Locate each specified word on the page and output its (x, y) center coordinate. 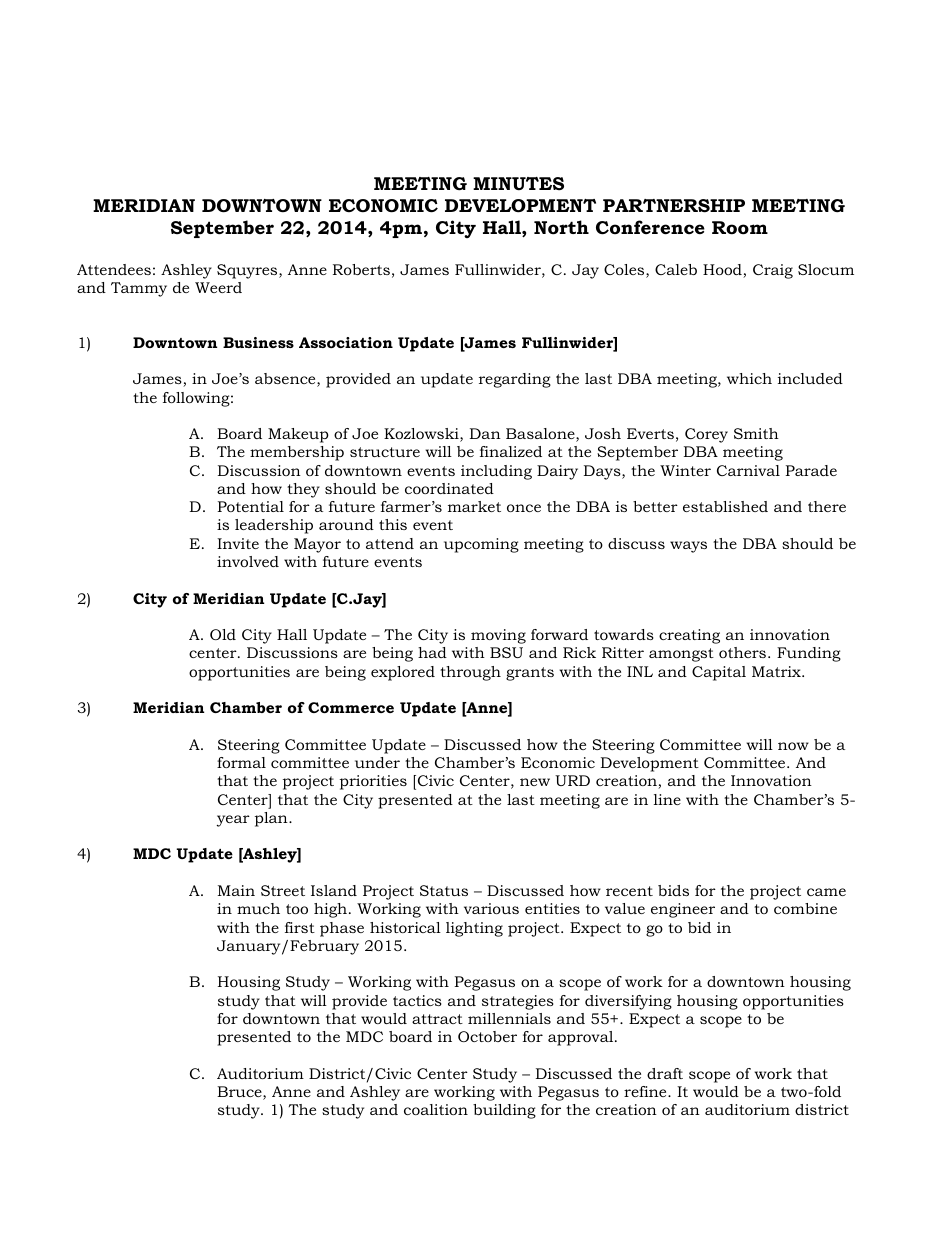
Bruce (240, 1093)
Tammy (139, 289)
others (742, 652)
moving (498, 636)
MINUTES (518, 184)
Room (740, 228)
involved (248, 561)
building (504, 1111)
